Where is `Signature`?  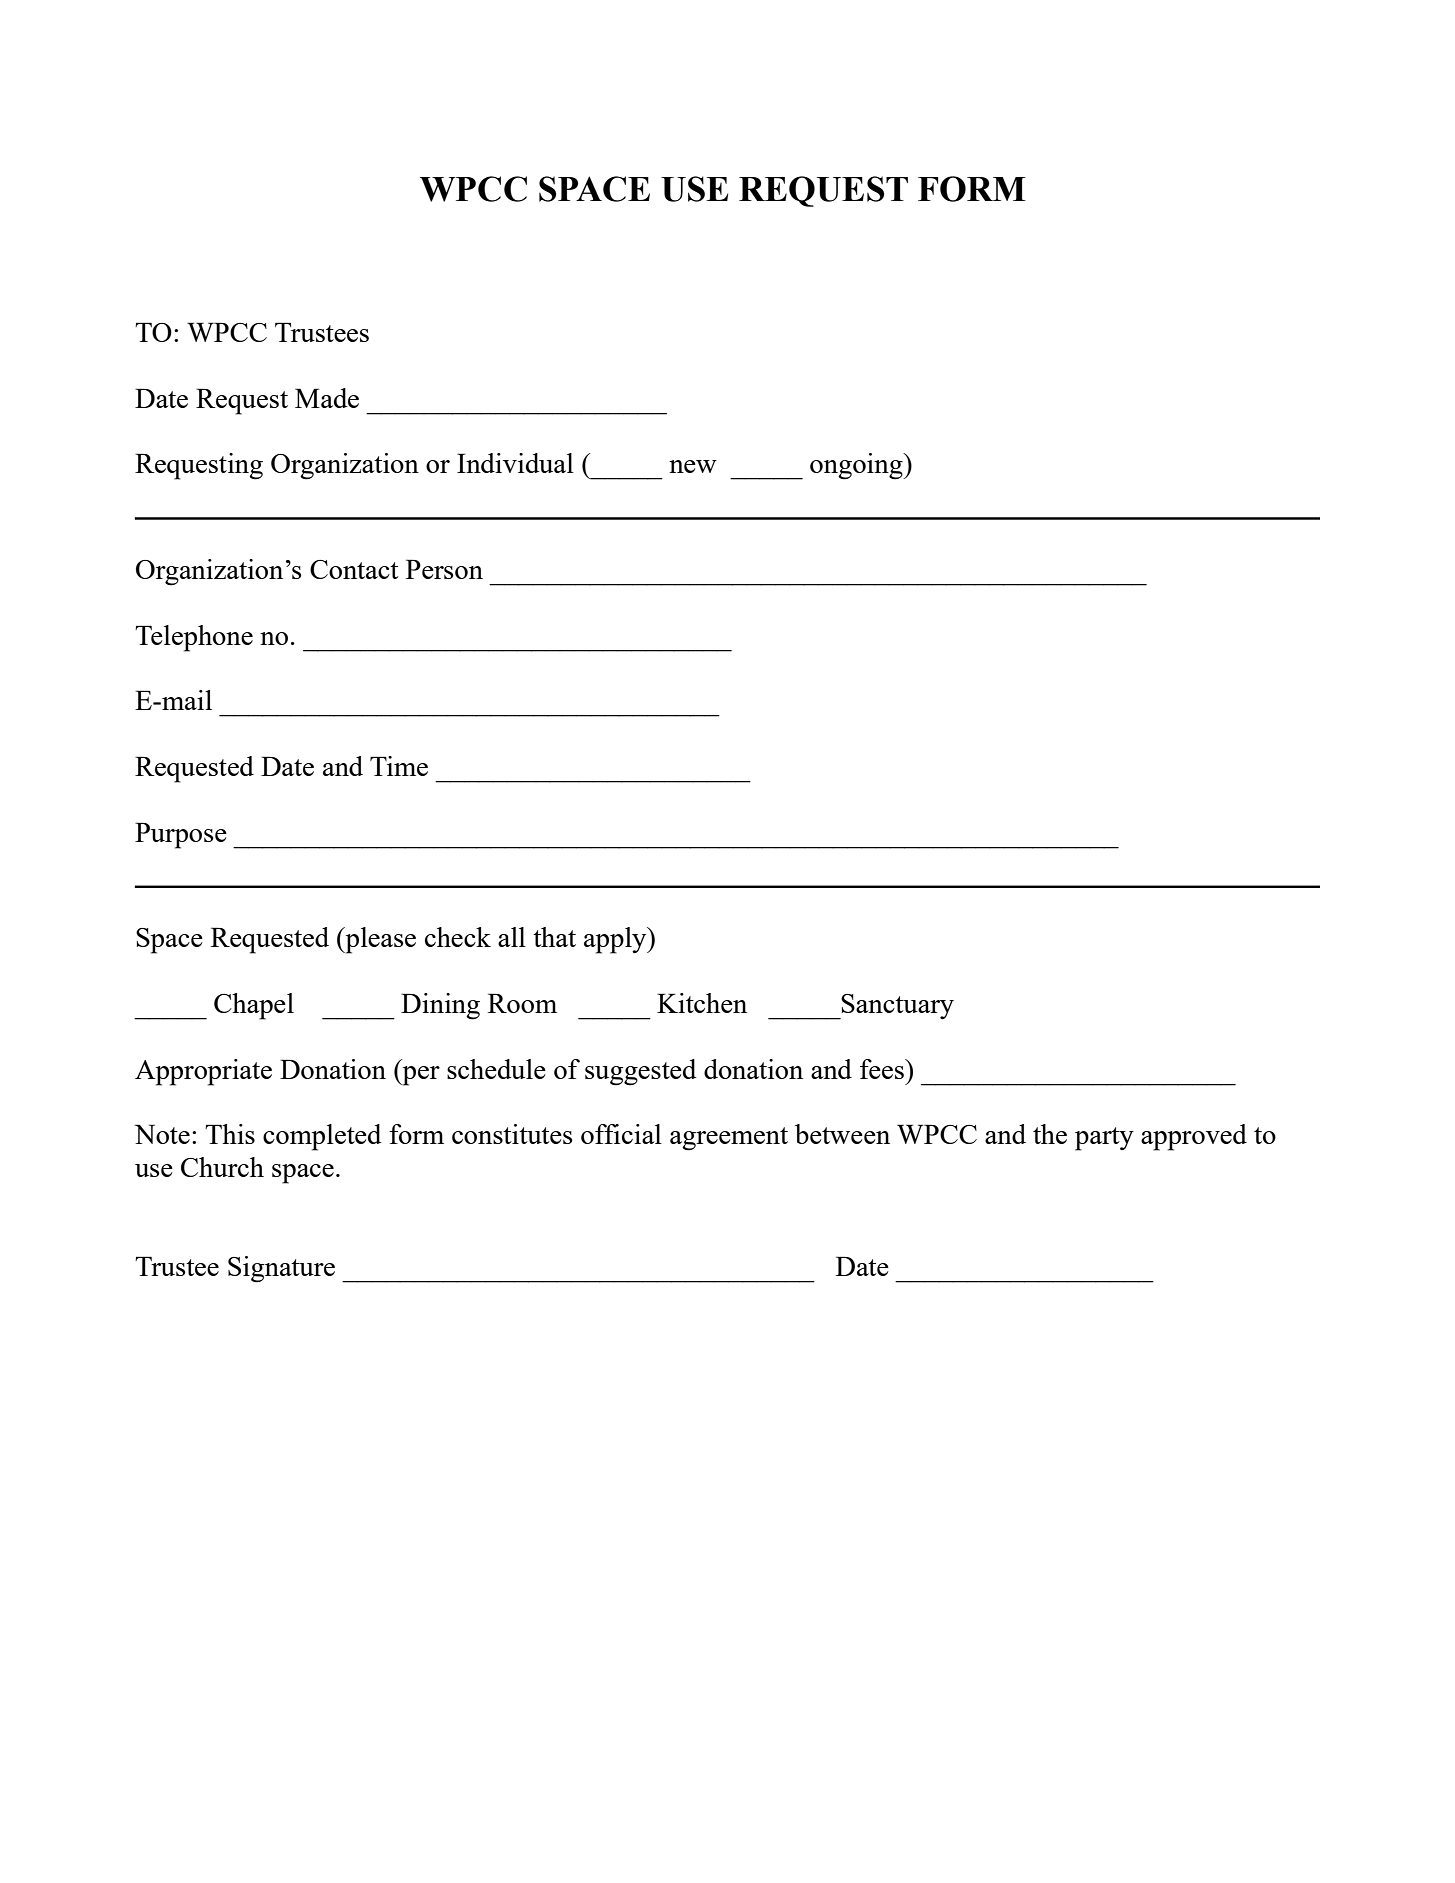
Signature is located at coordinates (281, 1269).
